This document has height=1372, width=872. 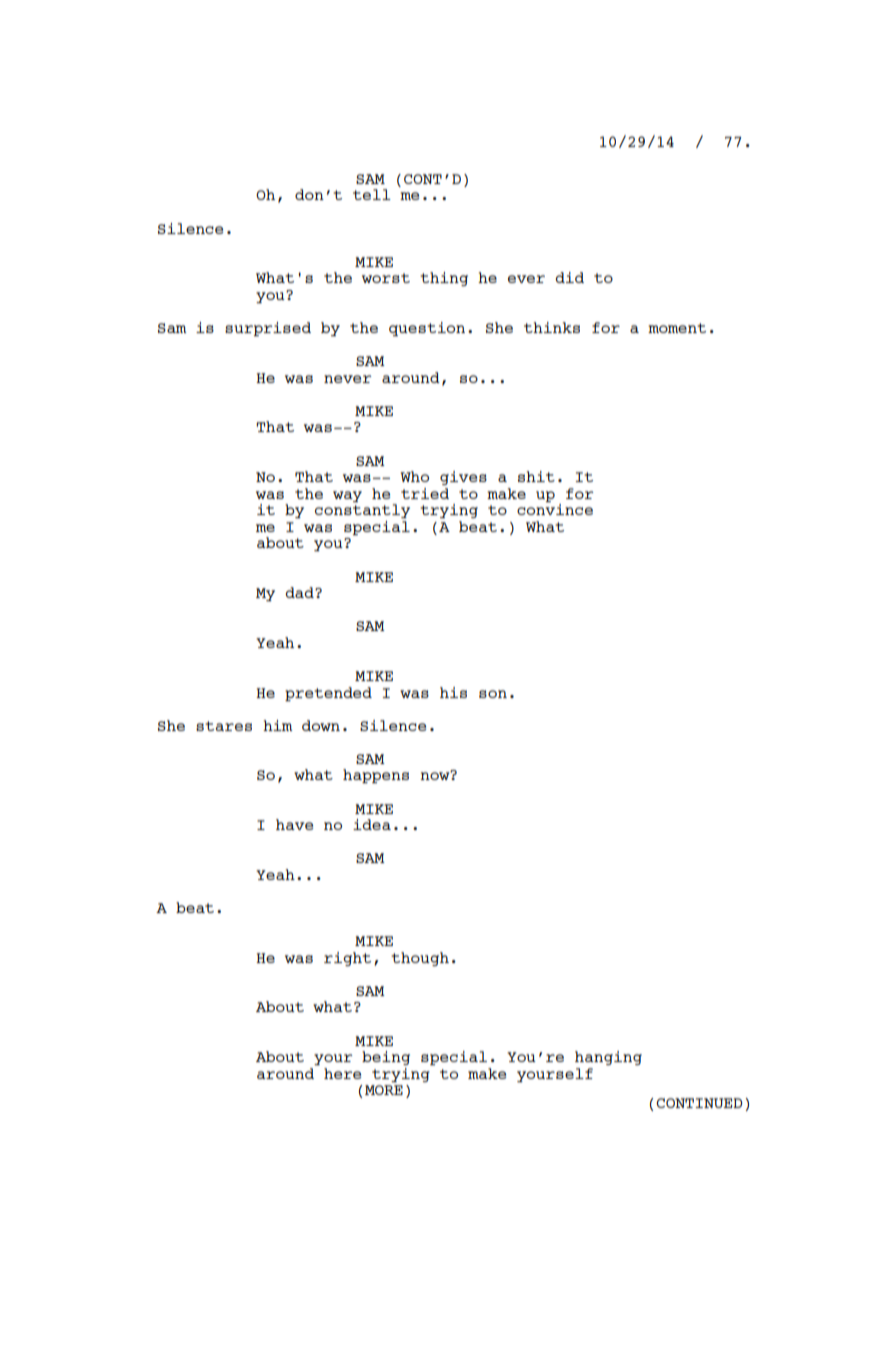 What do you see at coordinates (444, 279) in the document?
I see `thing` at bounding box center [444, 279].
